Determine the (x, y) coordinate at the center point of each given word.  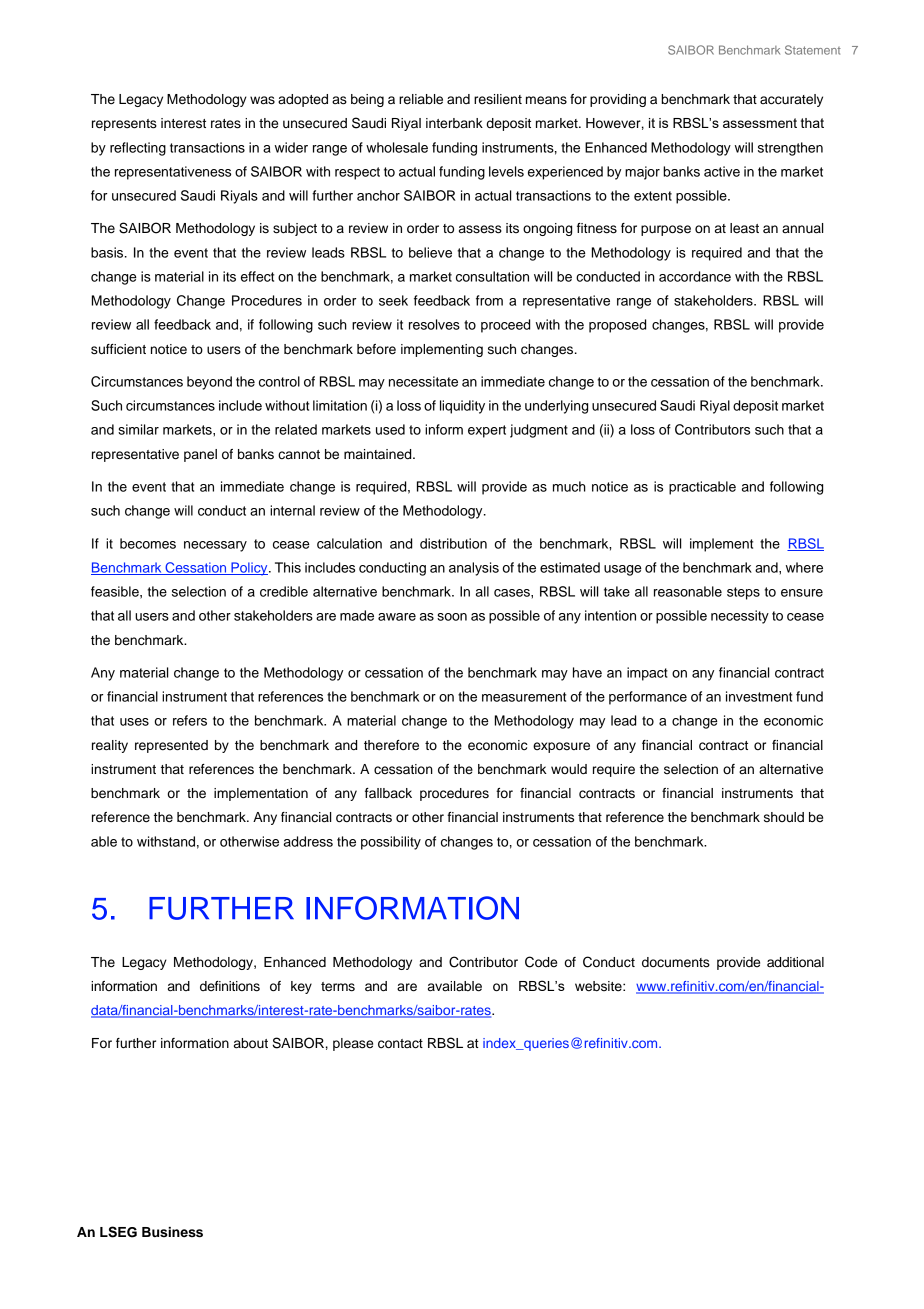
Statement (813, 50)
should (784, 817)
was (262, 100)
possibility (391, 843)
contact (400, 1044)
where (804, 567)
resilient (498, 99)
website (599, 986)
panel (200, 455)
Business (172, 1232)
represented (171, 746)
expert (487, 431)
